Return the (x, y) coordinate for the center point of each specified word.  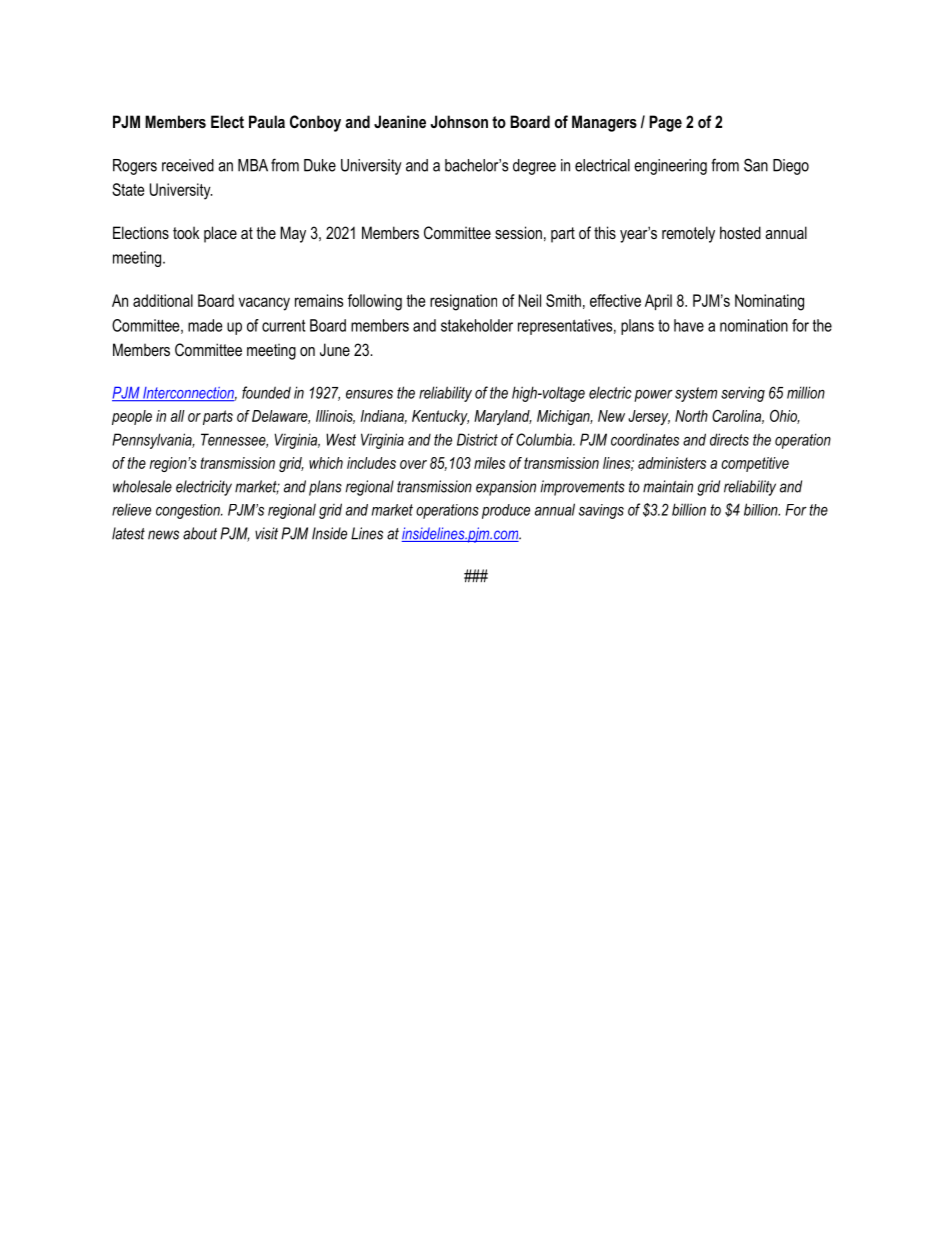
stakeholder (477, 325)
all (178, 416)
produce (506, 511)
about (200, 533)
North (691, 416)
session (518, 232)
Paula (267, 121)
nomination (754, 325)
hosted (740, 232)
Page (665, 123)
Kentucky (440, 417)
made (205, 325)
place (220, 234)
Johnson (459, 121)
